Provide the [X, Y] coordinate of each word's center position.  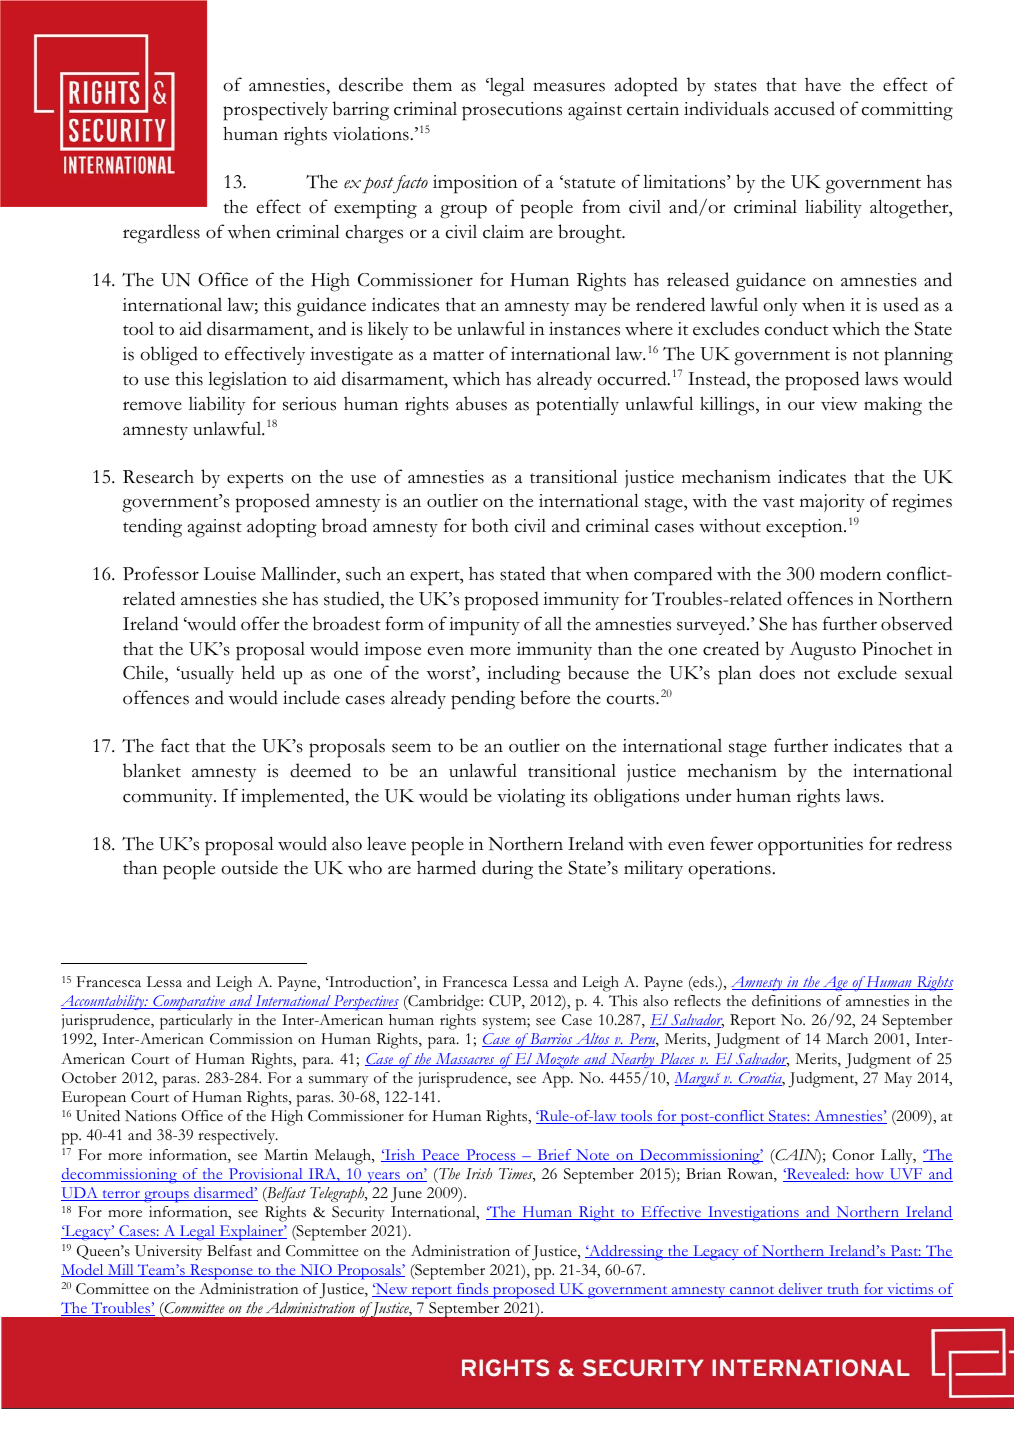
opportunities [810, 846]
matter [458, 355]
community [169, 798]
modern [851, 573]
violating [531, 798]
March [847, 1039]
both [490, 525]
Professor [161, 573]
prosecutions [512, 111]
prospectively [275, 111]
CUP [506, 1002]
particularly [196, 1022]
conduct [796, 328]
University [168, 1252]
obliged [169, 356]
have [823, 85]
